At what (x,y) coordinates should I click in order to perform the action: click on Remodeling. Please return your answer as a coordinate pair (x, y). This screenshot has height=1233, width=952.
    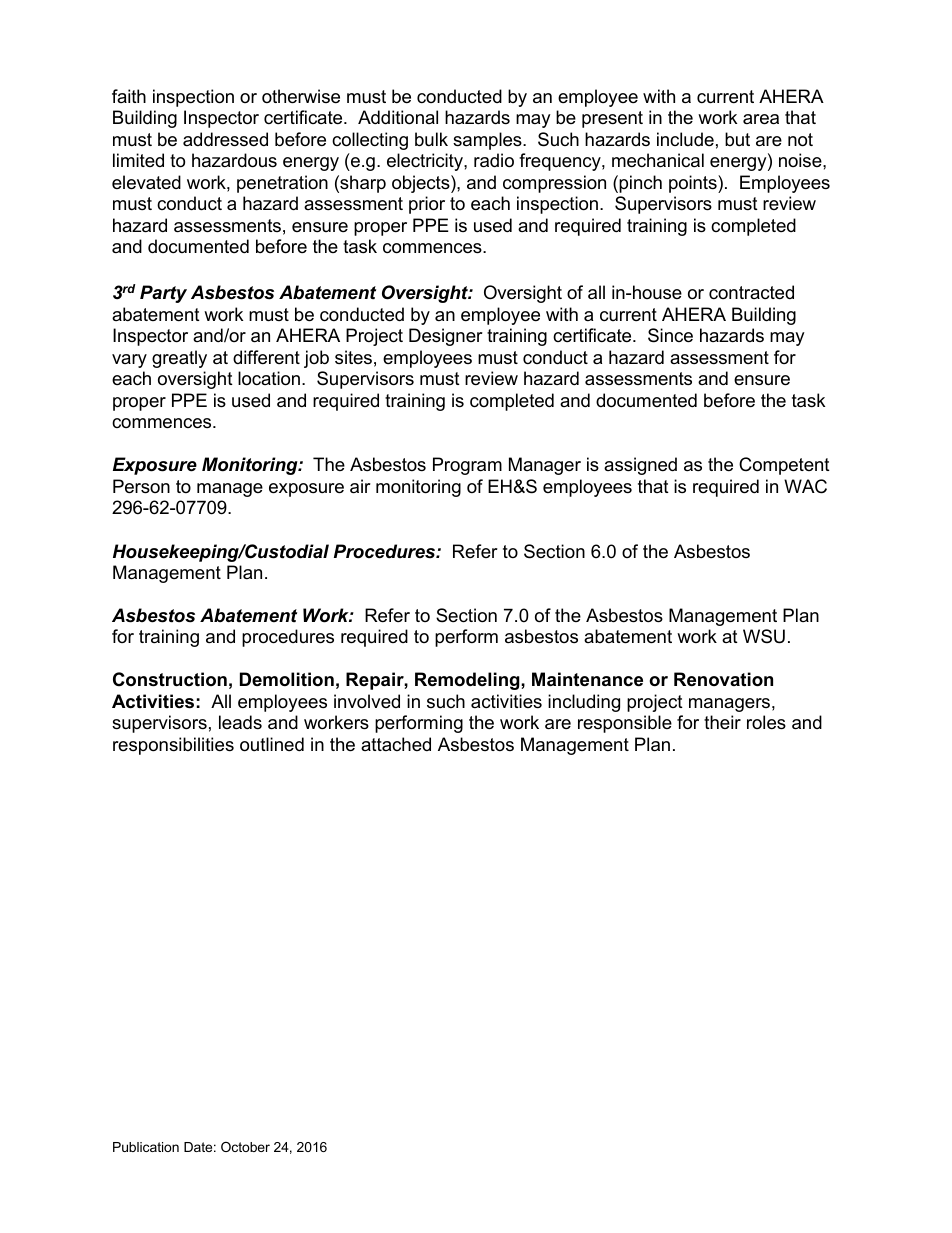
    Looking at the image, I should click on (468, 681).
